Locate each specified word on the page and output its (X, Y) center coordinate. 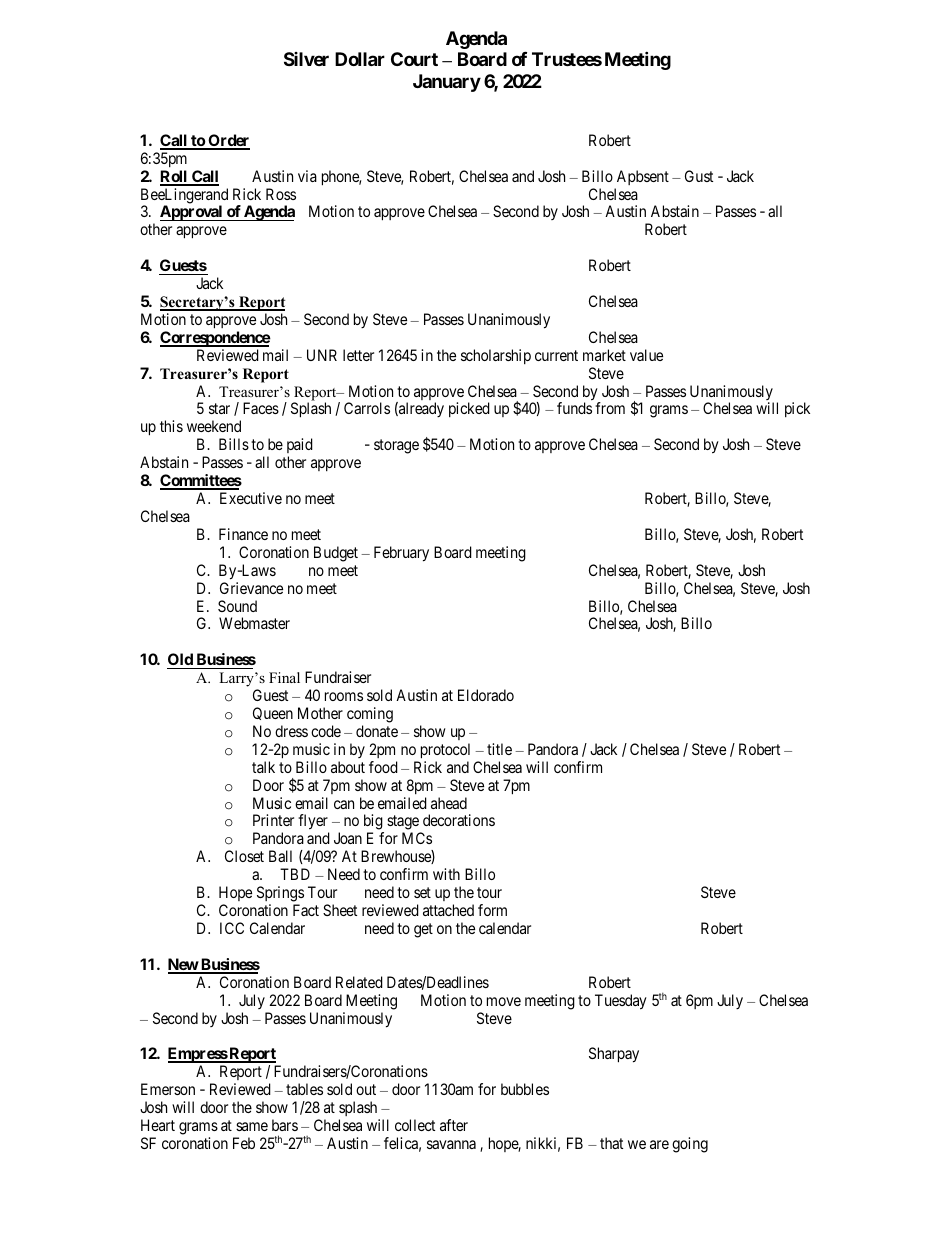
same (252, 1126)
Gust (699, 176)
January (447, 83)
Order (228, 141)
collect (415, 1125)
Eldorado (486, 695)
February (401, 554)
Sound (237, 606)
